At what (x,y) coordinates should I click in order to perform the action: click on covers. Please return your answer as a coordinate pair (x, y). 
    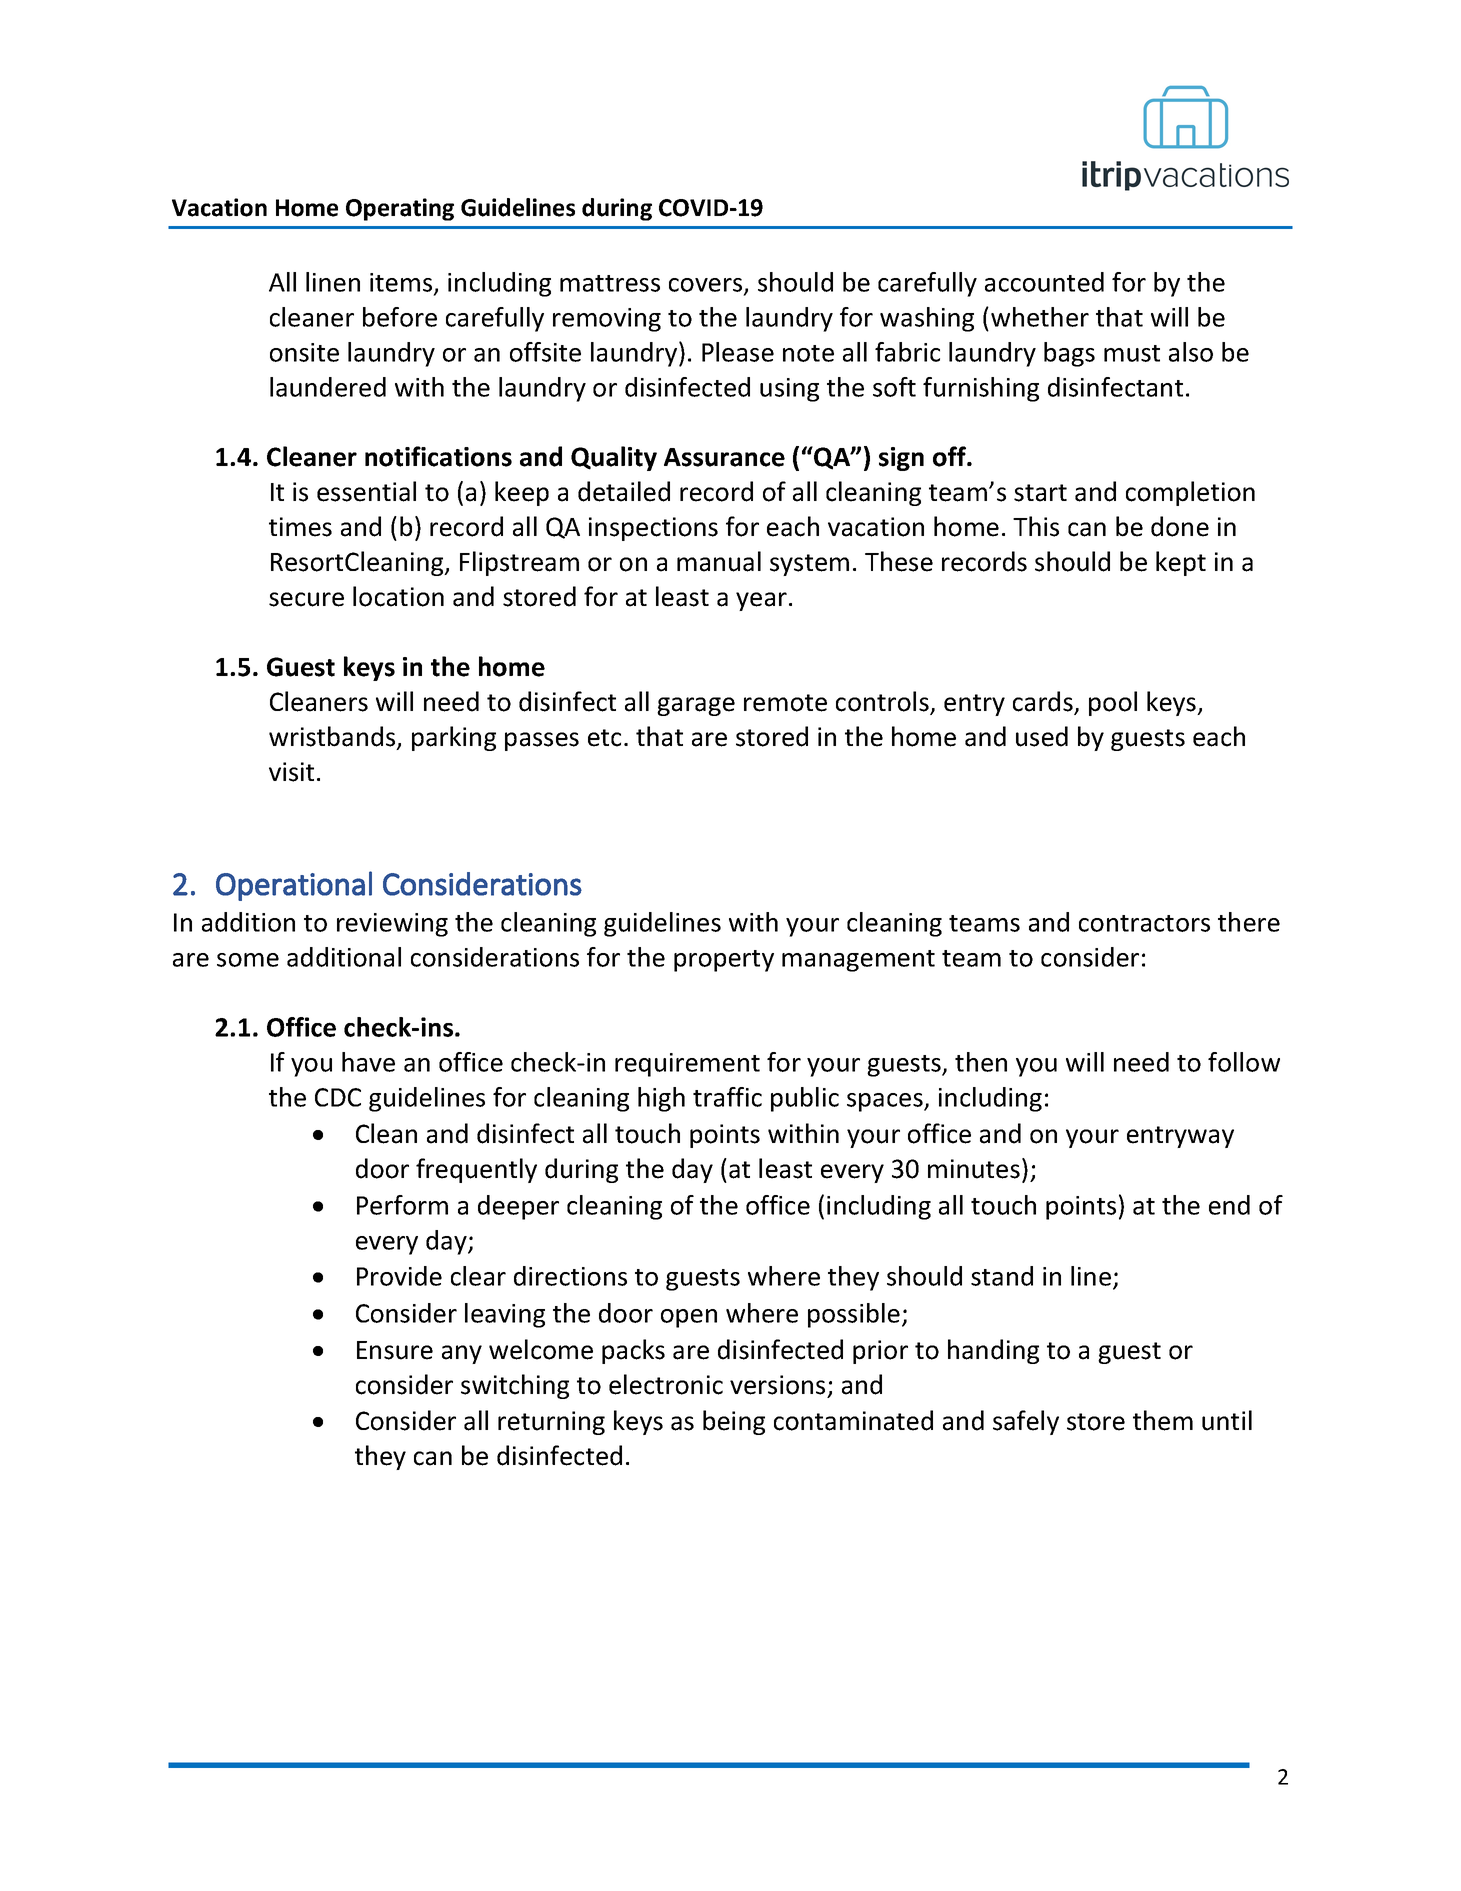
    Looking at the image, I should click on (707, 286).
